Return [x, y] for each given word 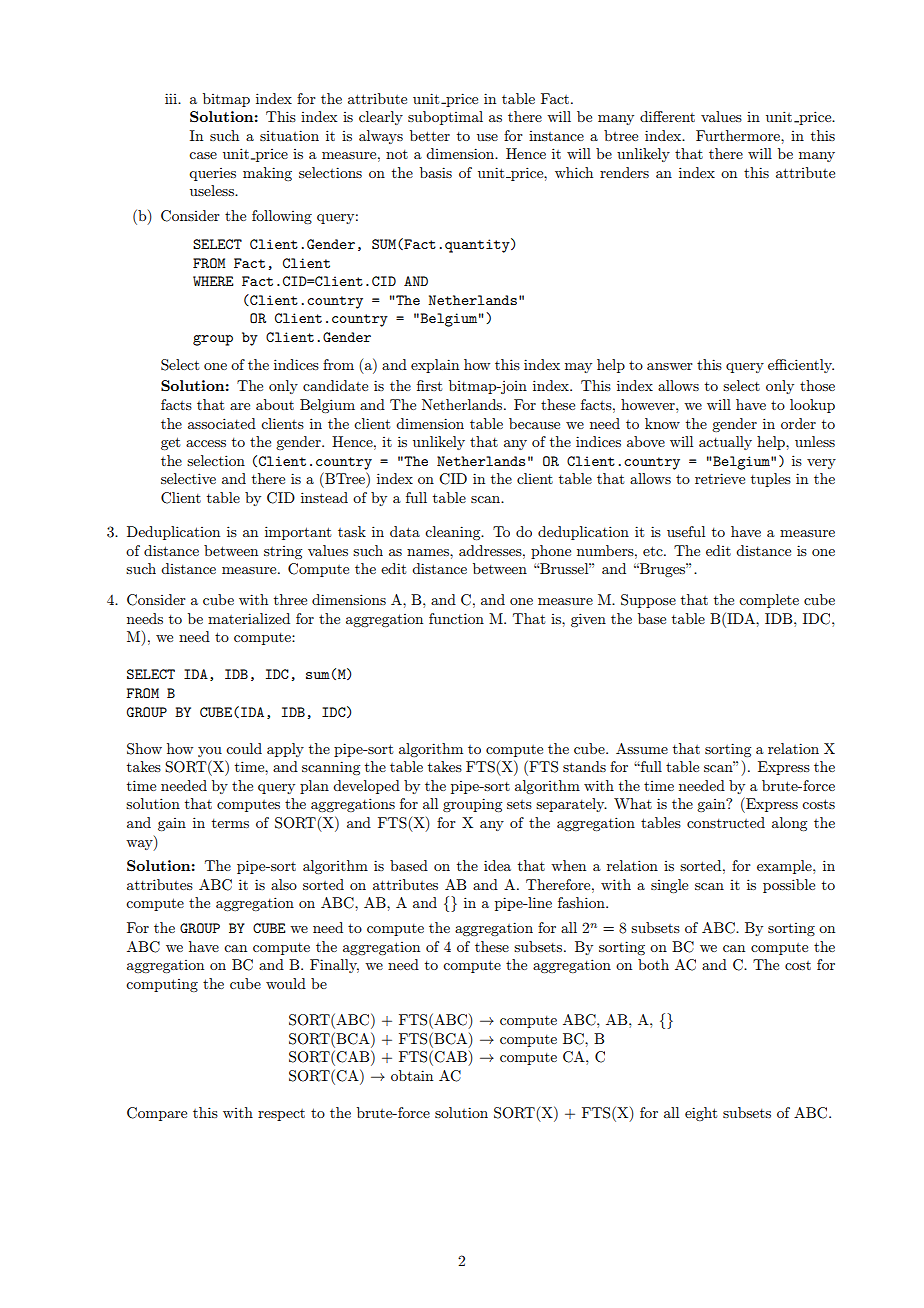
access [206, 443]
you [210, 752]
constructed [726, 822]
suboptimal [445, 118]
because [534, 423]
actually [725, 443]
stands [584, 766]
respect [281, 1115]
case [203, 155]
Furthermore [739, 135]
